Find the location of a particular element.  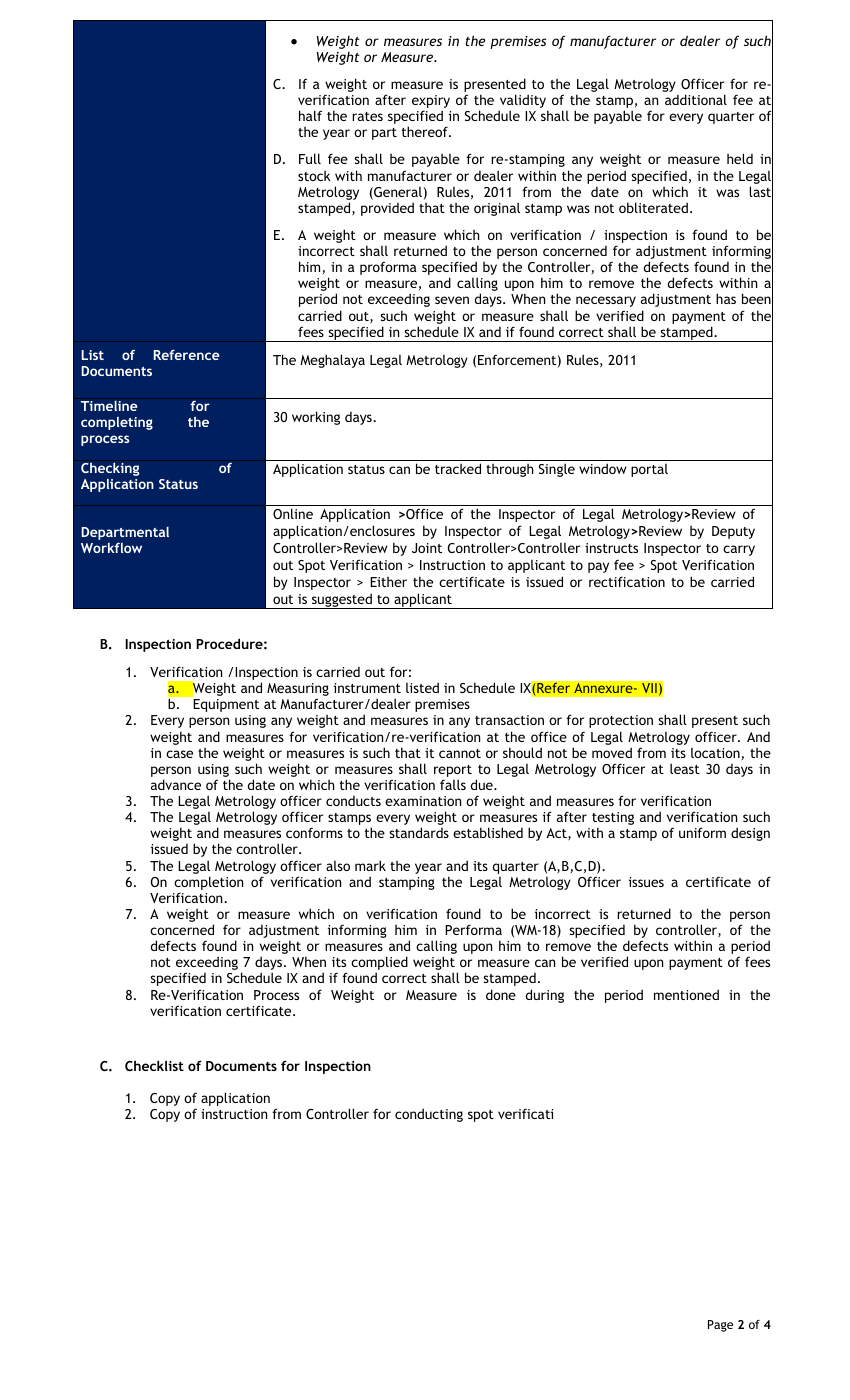

mentioned is located at coordinates (686, 994).
